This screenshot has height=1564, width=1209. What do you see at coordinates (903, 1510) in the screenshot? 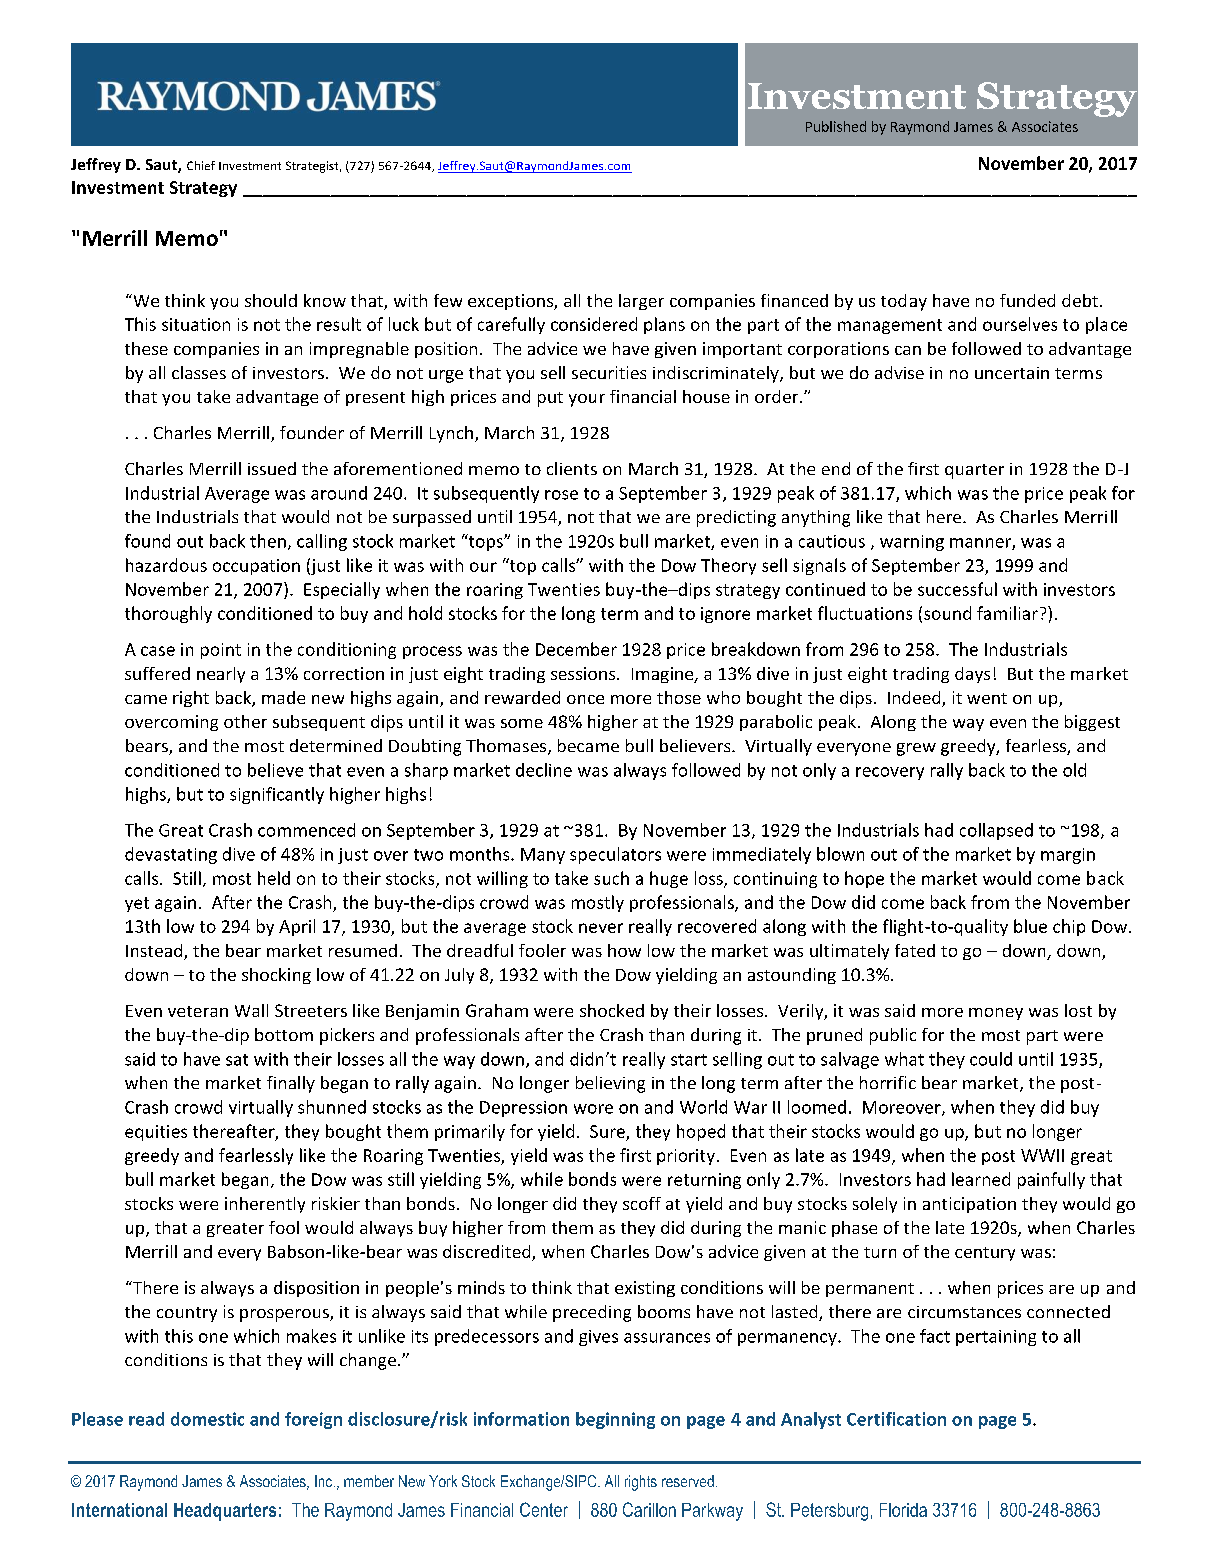
I see `Florida` at bounding box center [903, 1510].
